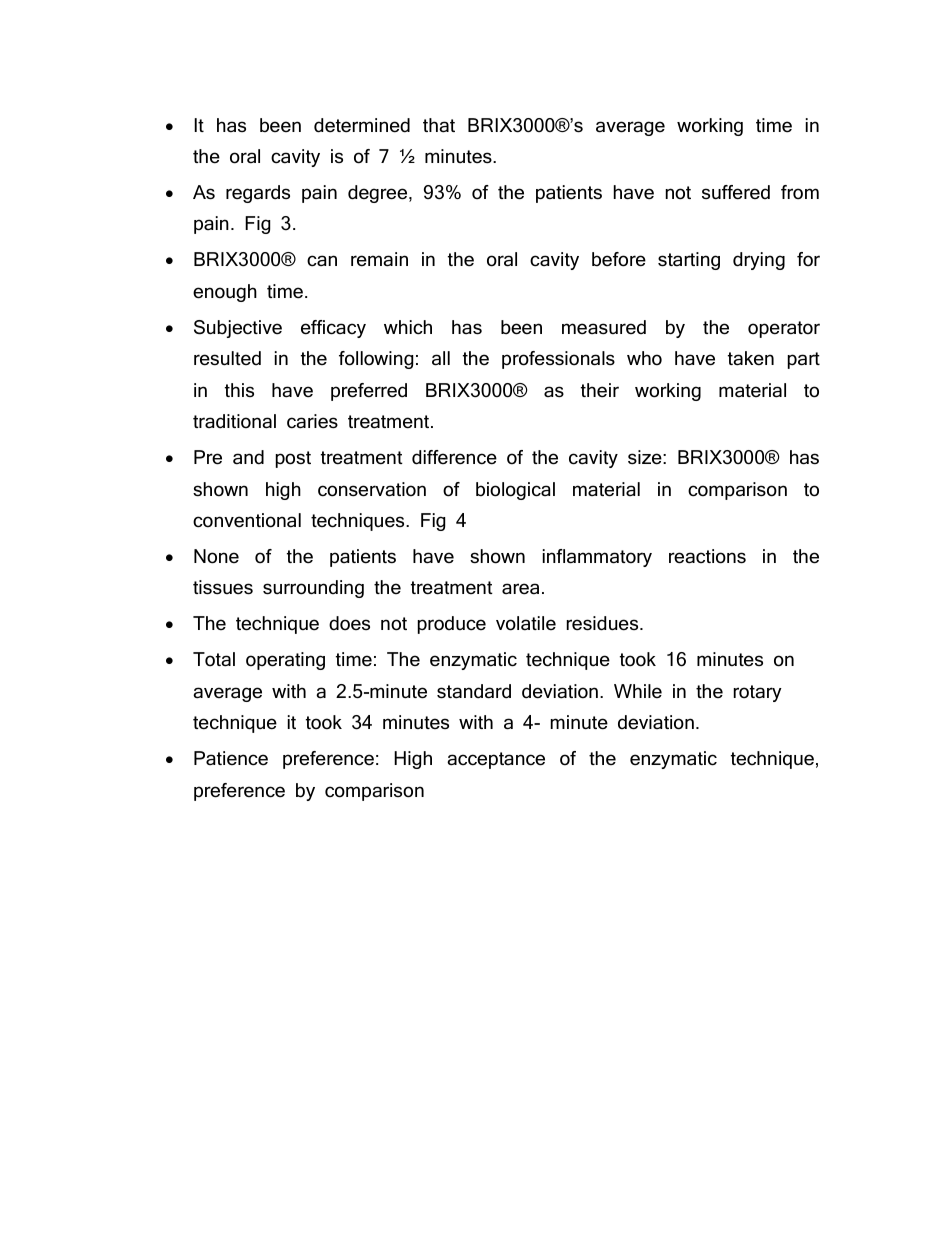  Describe the element at coordinates (439, 125) in the screenshot. I see `that` at that location.
